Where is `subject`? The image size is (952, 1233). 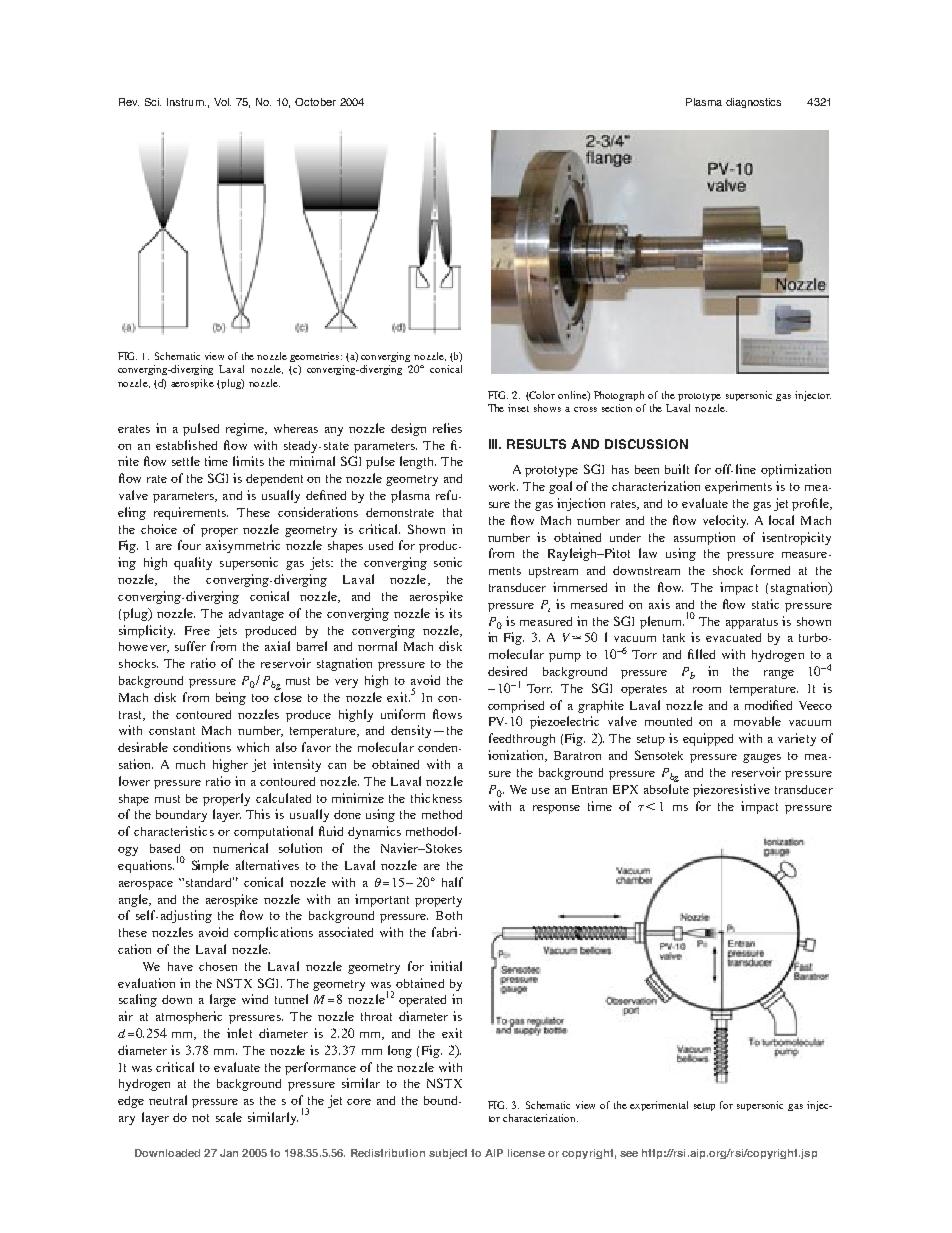 subject is located at coordinates (448, 1154).
